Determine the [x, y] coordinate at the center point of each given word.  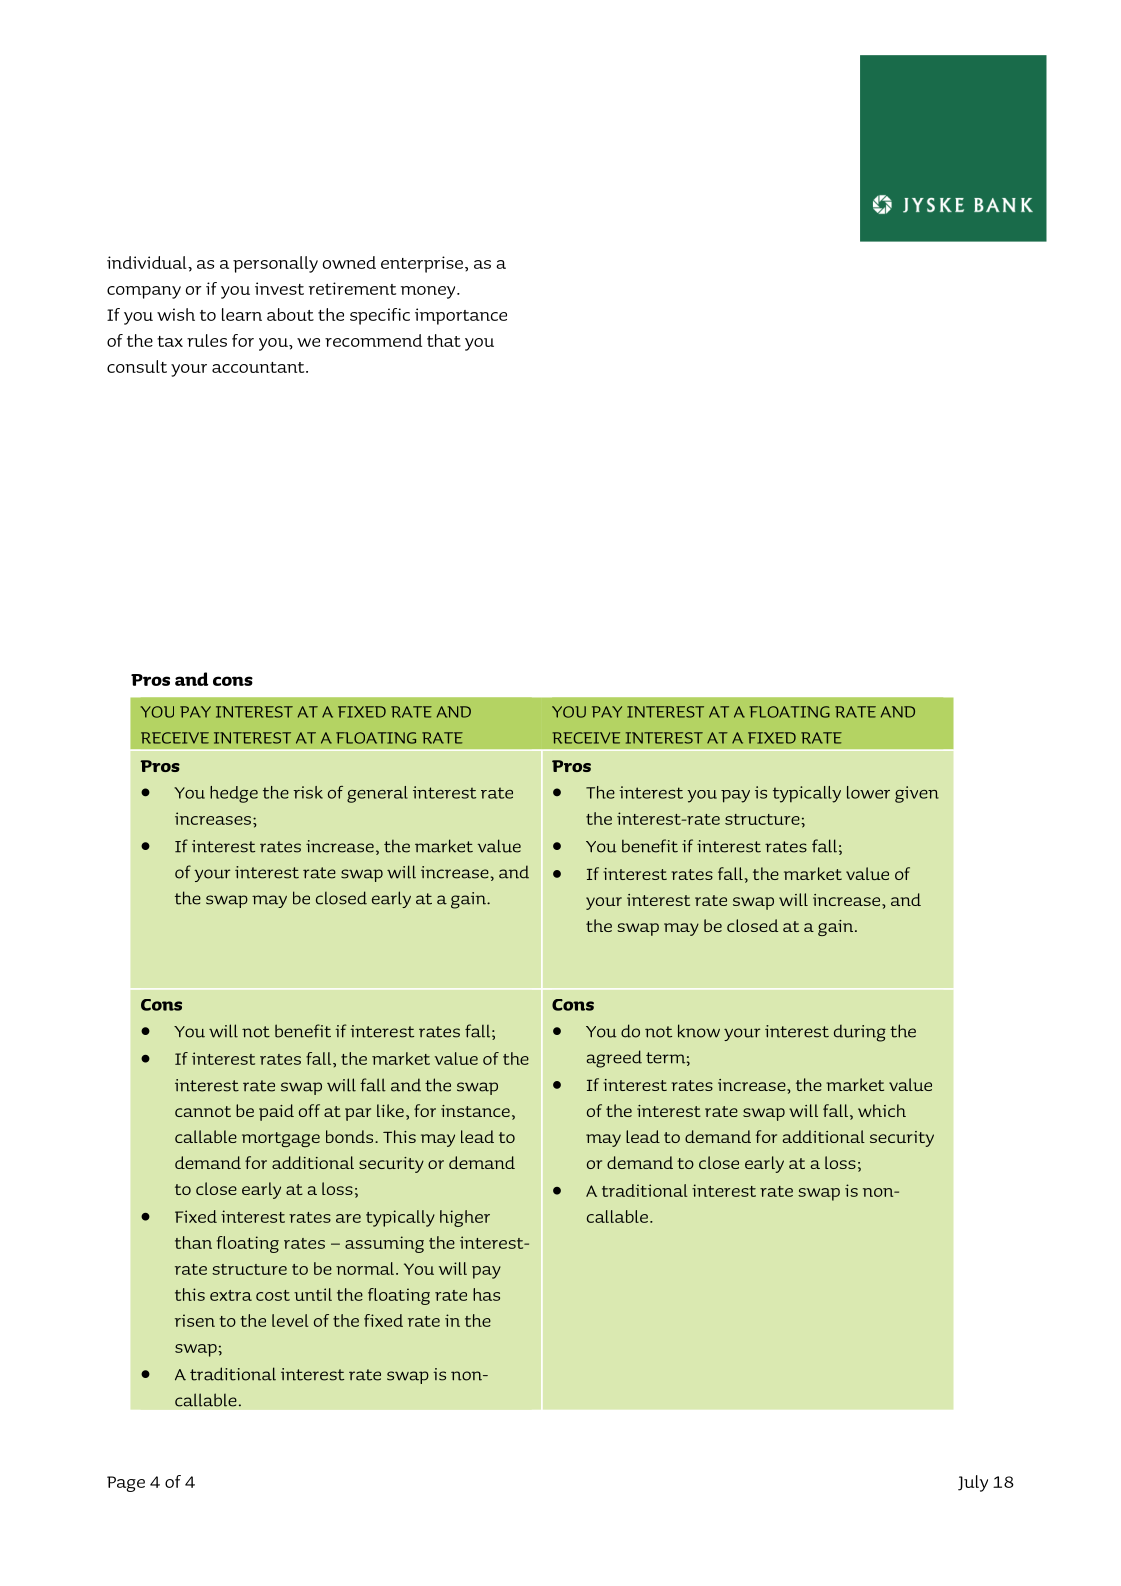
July [973, 1483]
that [444, 340]
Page [126, 1484]
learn [242, 314]
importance [461, 316]
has [486, 1294]
